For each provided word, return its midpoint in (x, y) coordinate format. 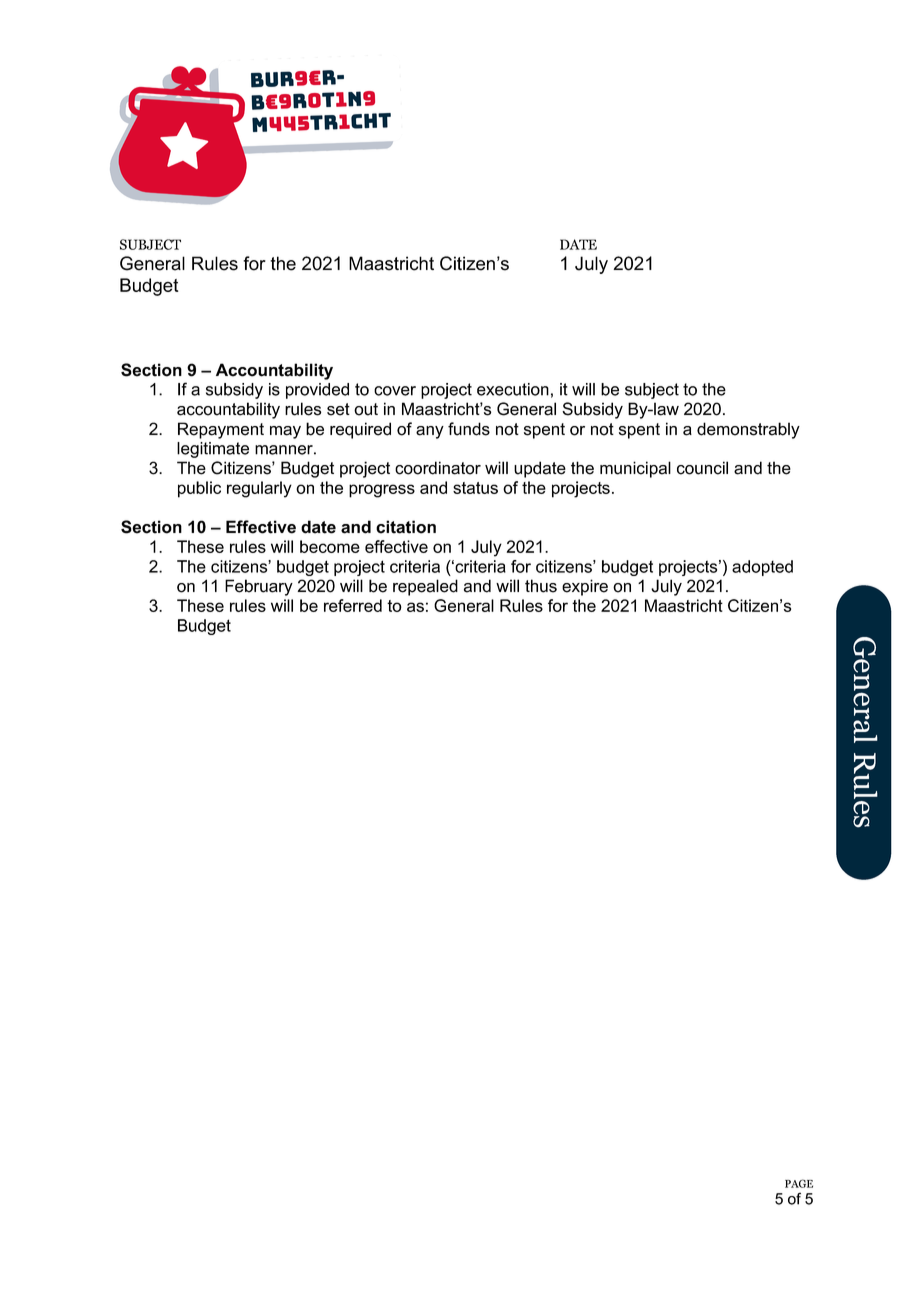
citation (406, 527)
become (330, 546)
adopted (762, 568)
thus (541, 586)
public (199, 489)
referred (353, 605)
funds (469, 429)
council (702, 468)
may (285, 432)
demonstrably (748, 430)
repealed (425, 587)
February (259, 587)
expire (585, 587)
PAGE (799, 1183)
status (475, 488)
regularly (259, 489)
